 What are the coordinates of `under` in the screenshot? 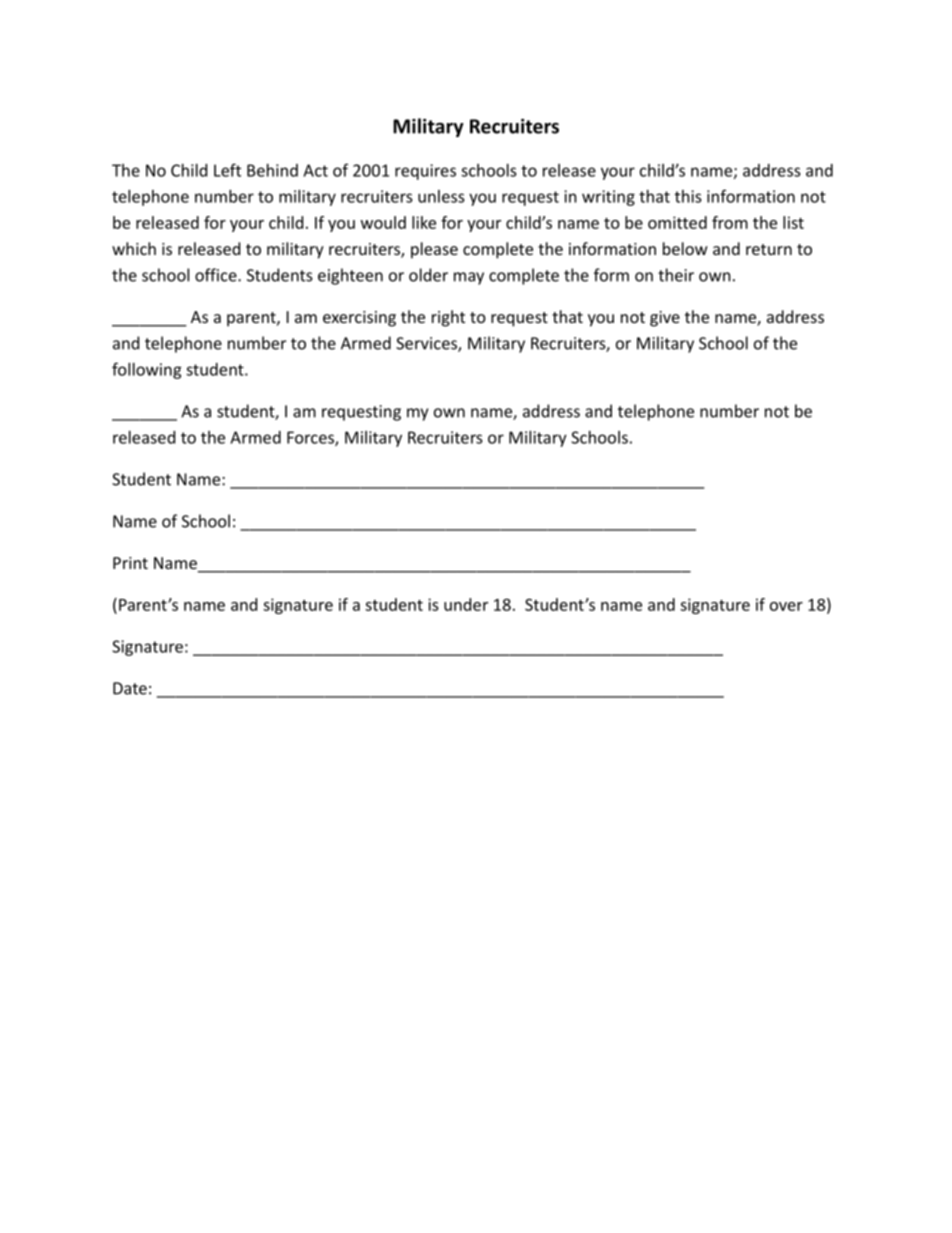 It's located at (466, 604).
